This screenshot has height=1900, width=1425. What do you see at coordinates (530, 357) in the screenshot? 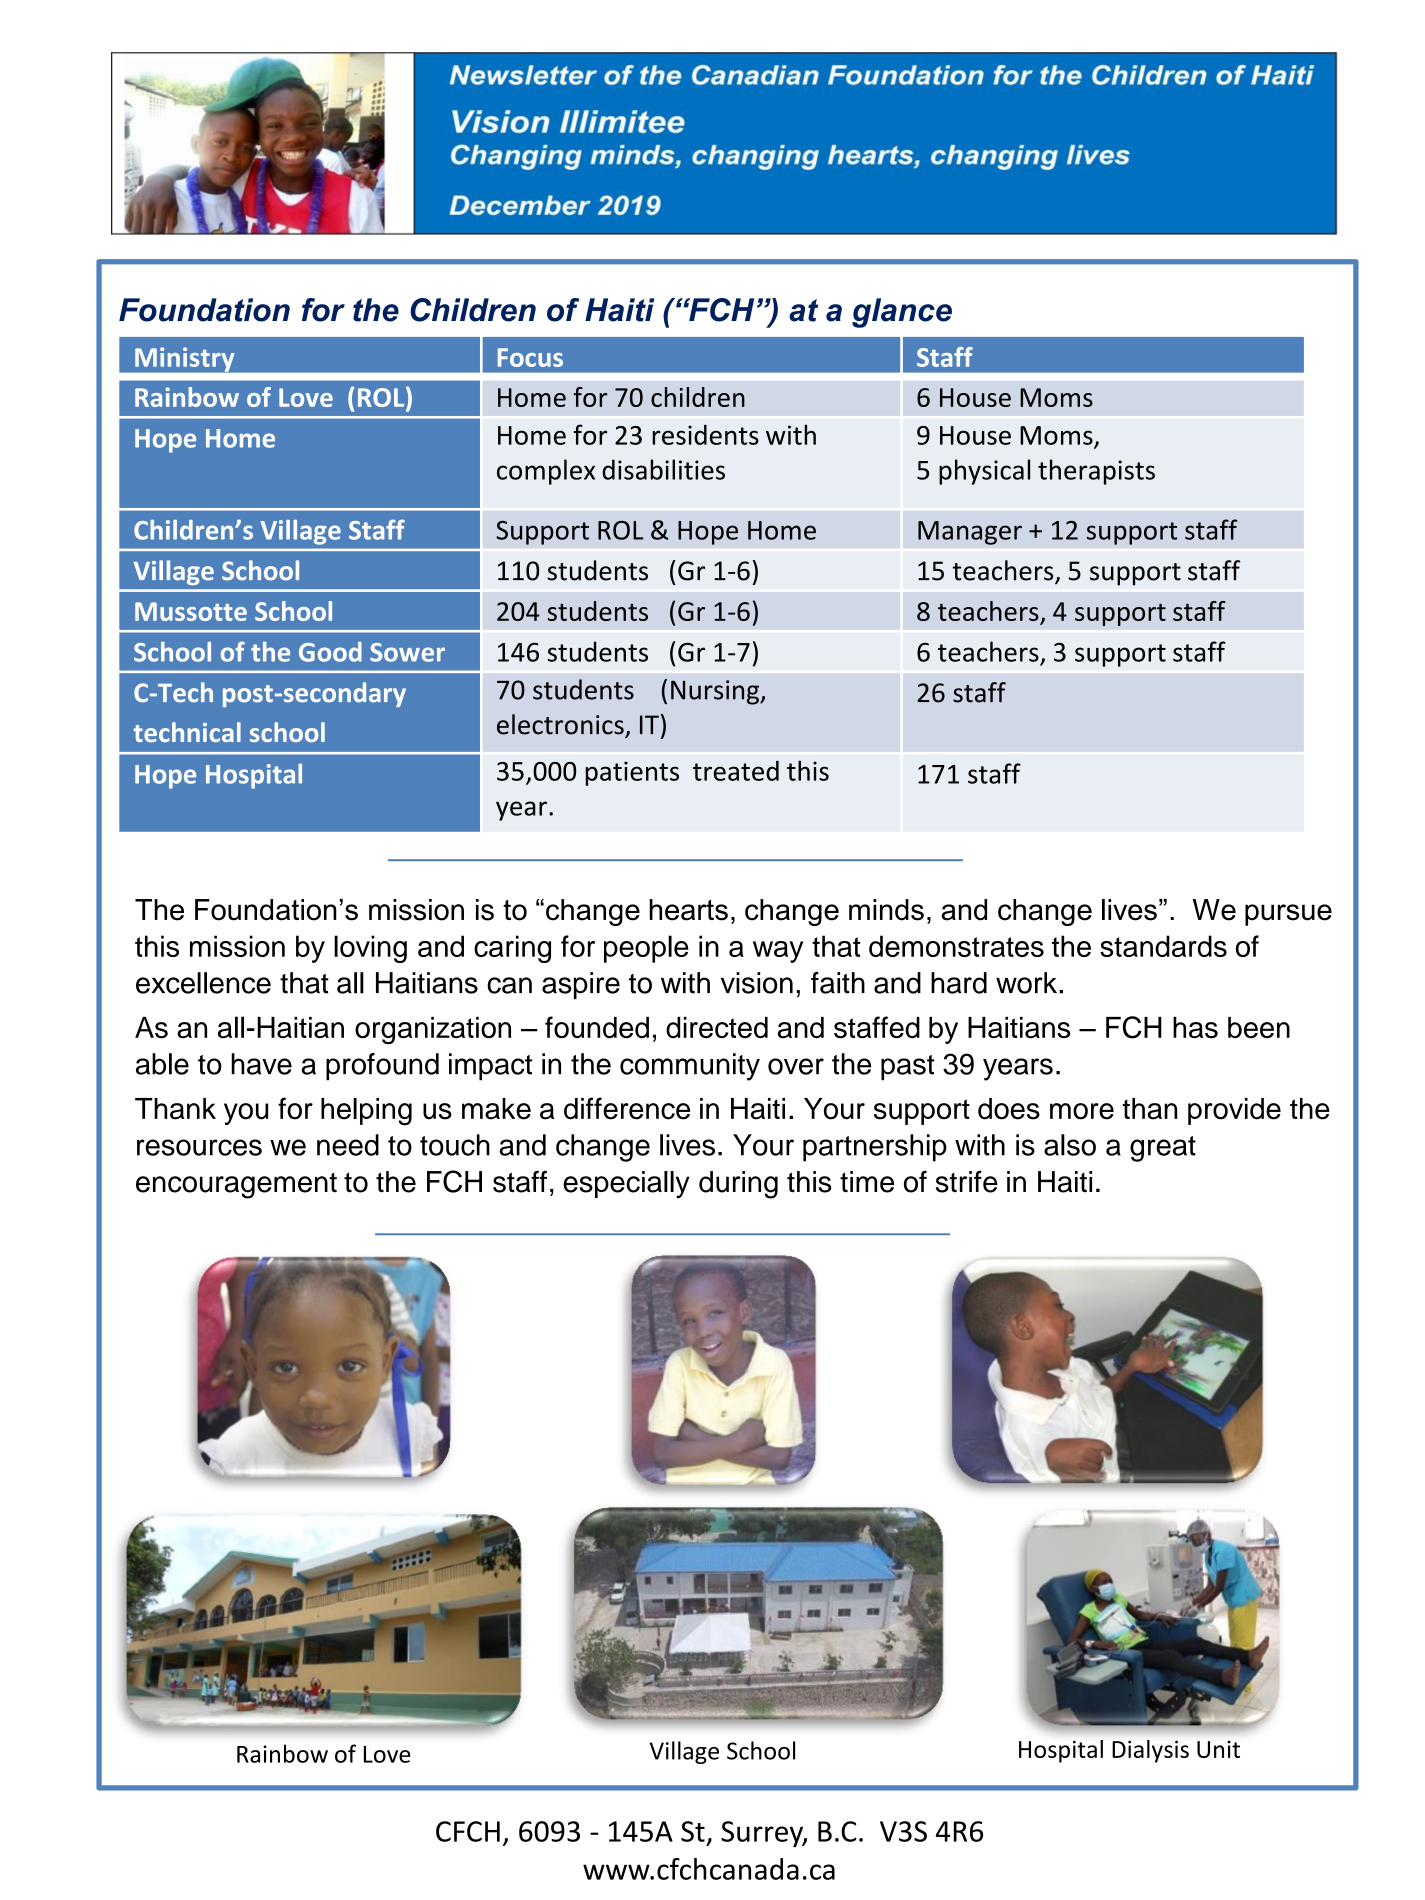
I see `Focus` at bounding box center [530, 357].
